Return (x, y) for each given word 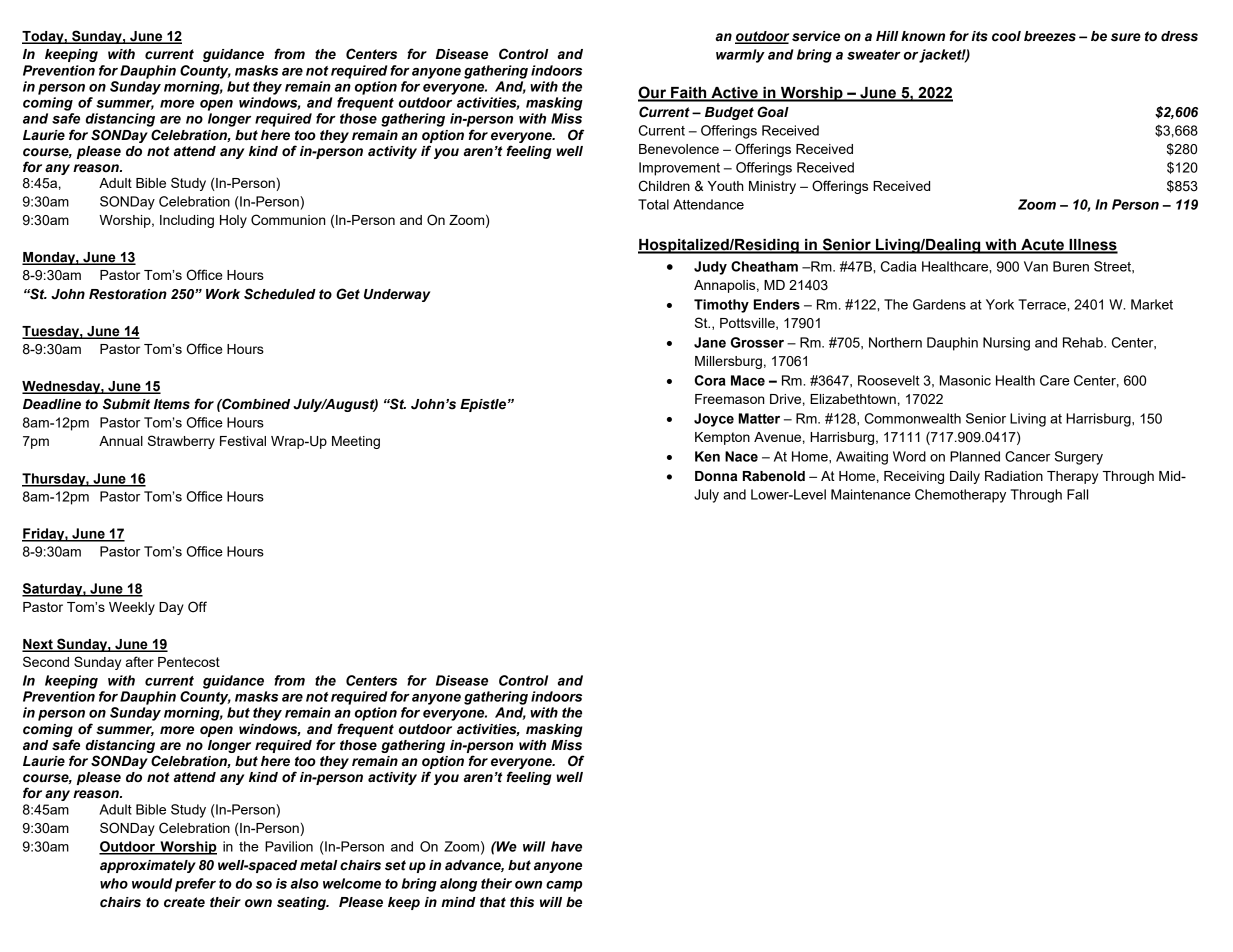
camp (564, 886)
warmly (740, 56)
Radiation (1014, 476)
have (566, 846)
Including (187, 221)
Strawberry (181, 442)
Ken (707, 456)
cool (1006, 36)
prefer (195, 885)
